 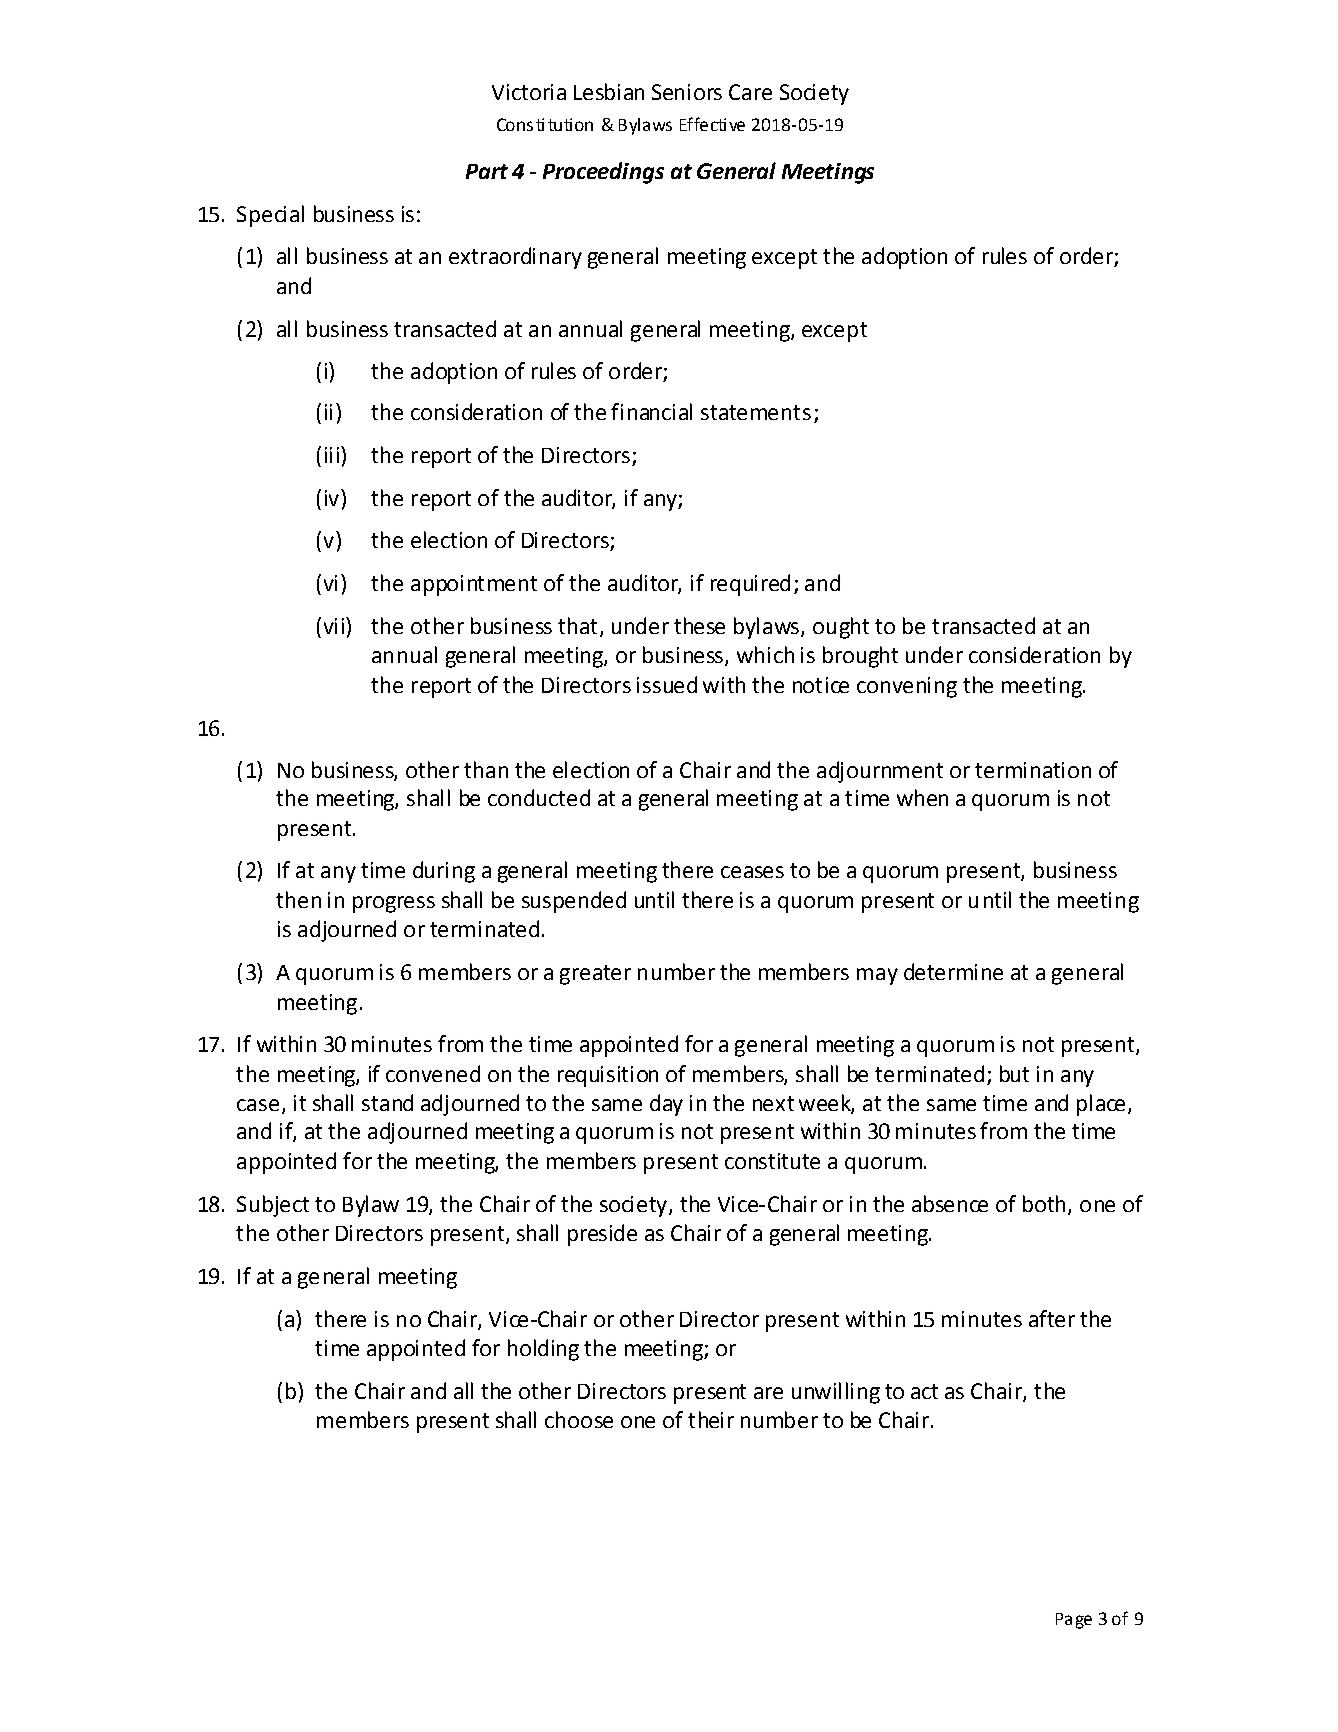 What do you see at coordinates (1014, 1073) in the screenshot?
I see `but` at bounding box center [1014, 1073].
